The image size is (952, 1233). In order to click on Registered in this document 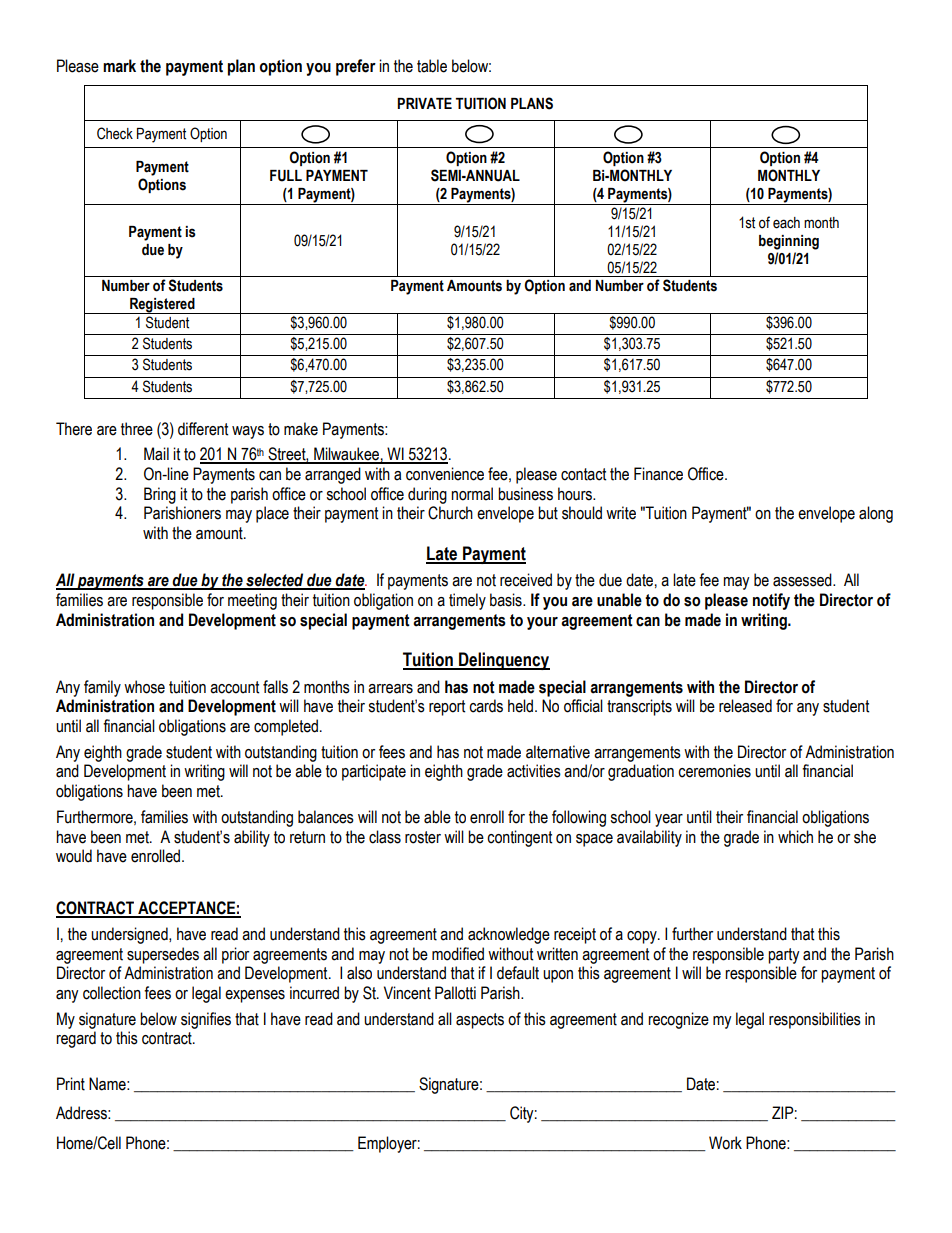, I will do `click(162, 306)`.
